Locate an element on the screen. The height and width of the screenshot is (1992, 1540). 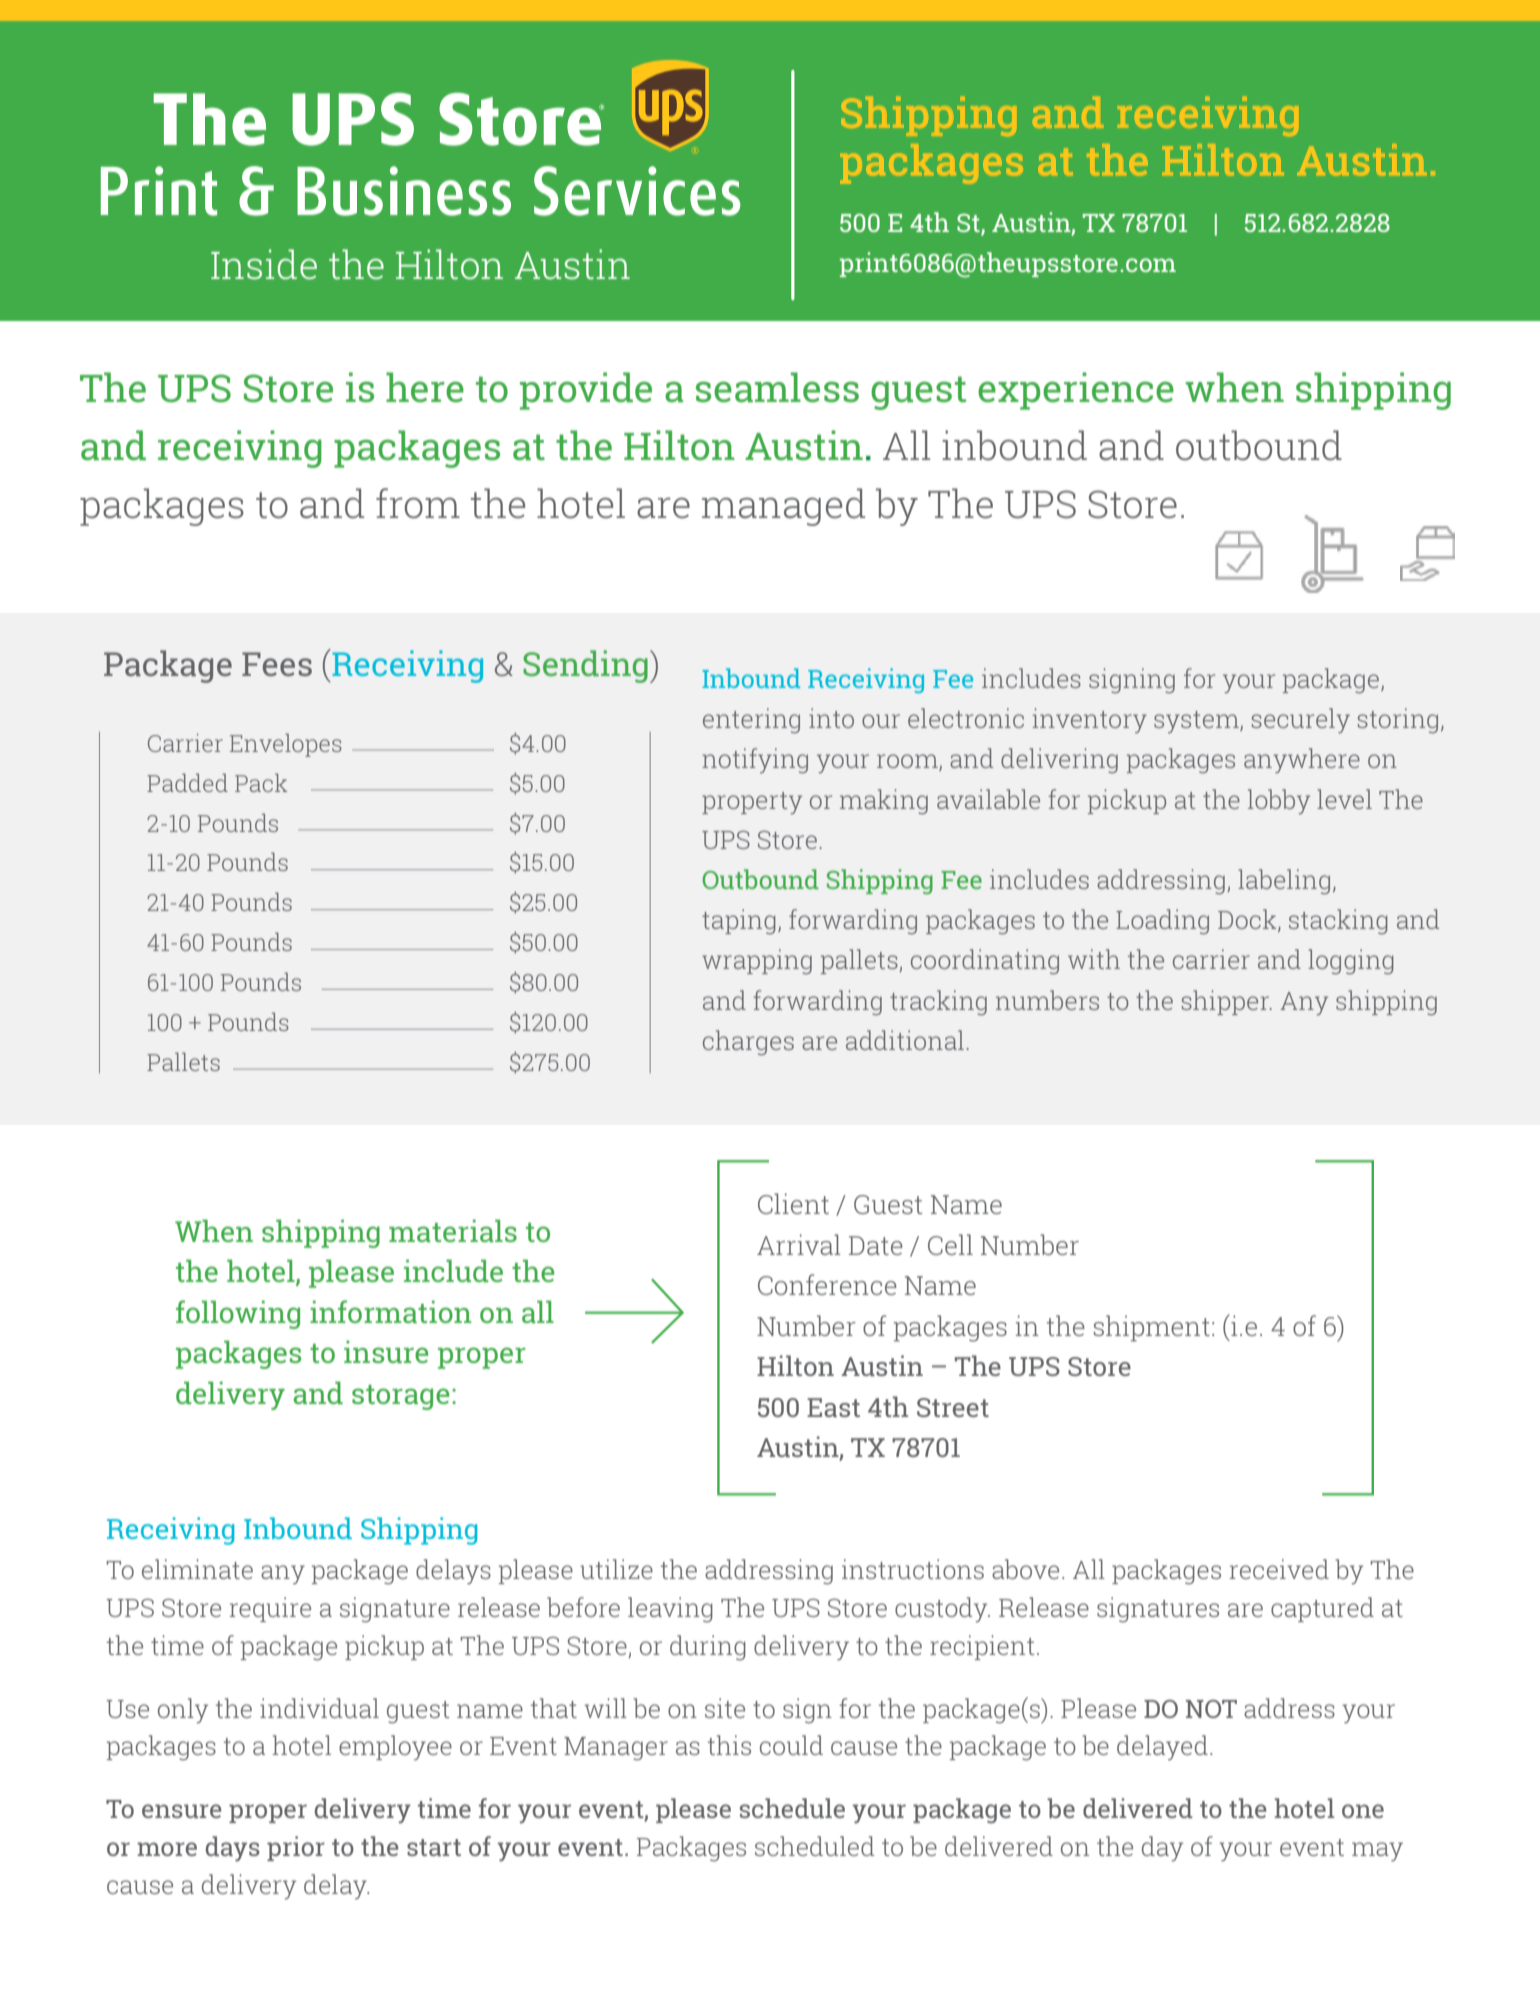
Inside is located at coordinates (264, 264).
